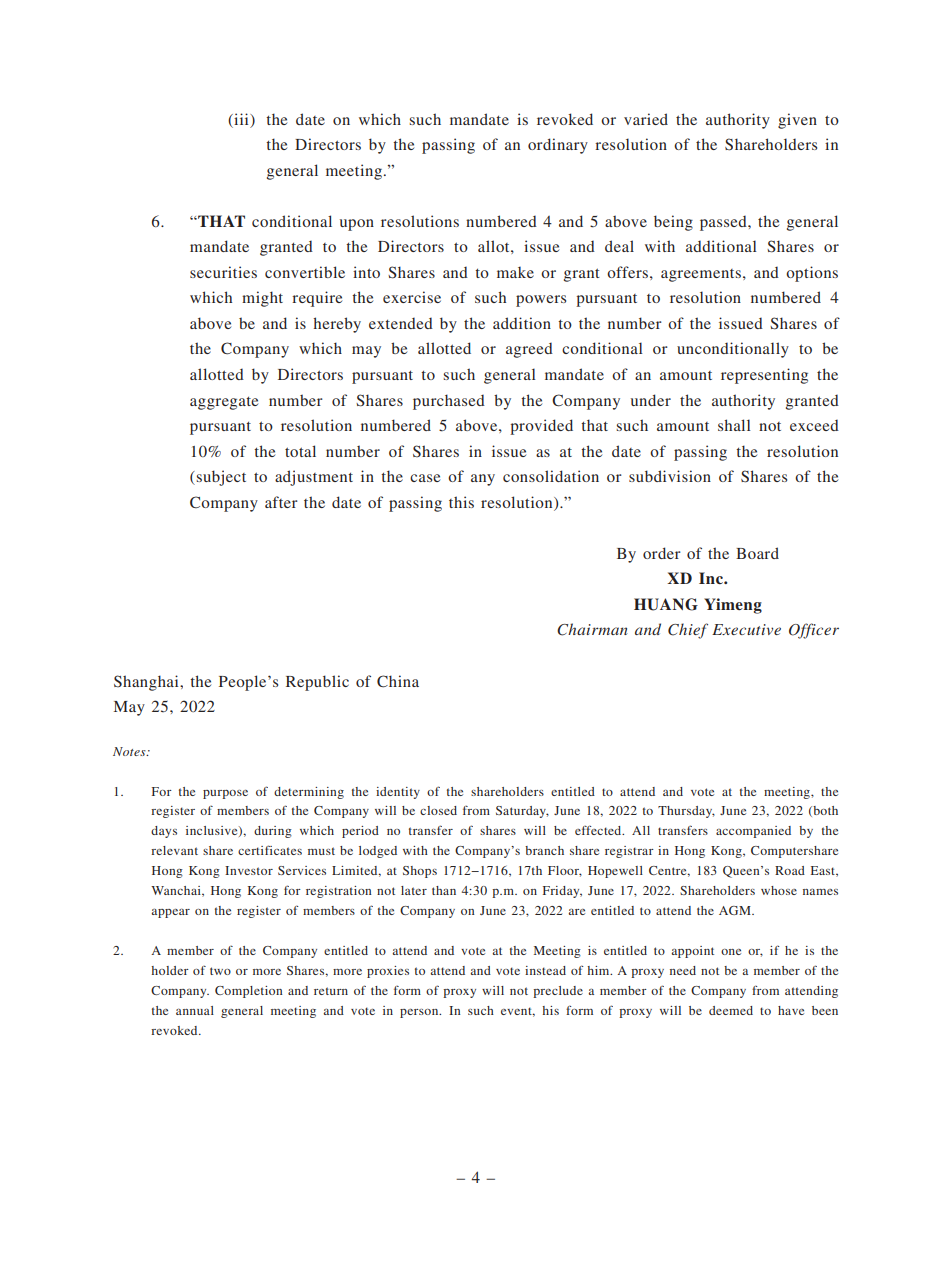 The height and width of the image is (1270, 952). Describe the element at coordinates (797, 121) in the image. I see `given` at that location.
